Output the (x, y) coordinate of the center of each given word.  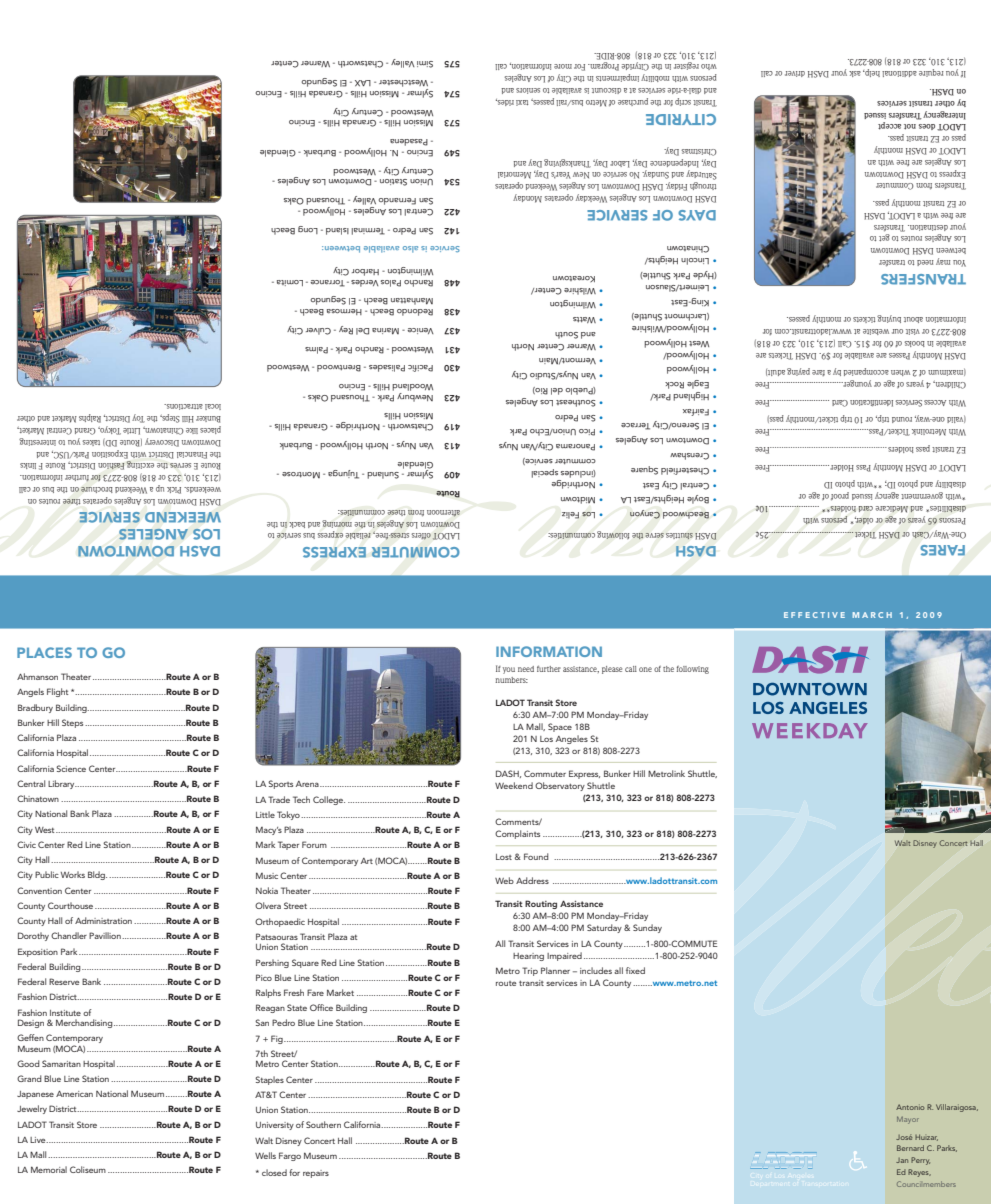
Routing (541, 904)
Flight (57, 692)
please (612, 670)
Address (532, 880)
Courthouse (70, 905)
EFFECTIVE (814, 615)
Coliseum (88, 1169)
